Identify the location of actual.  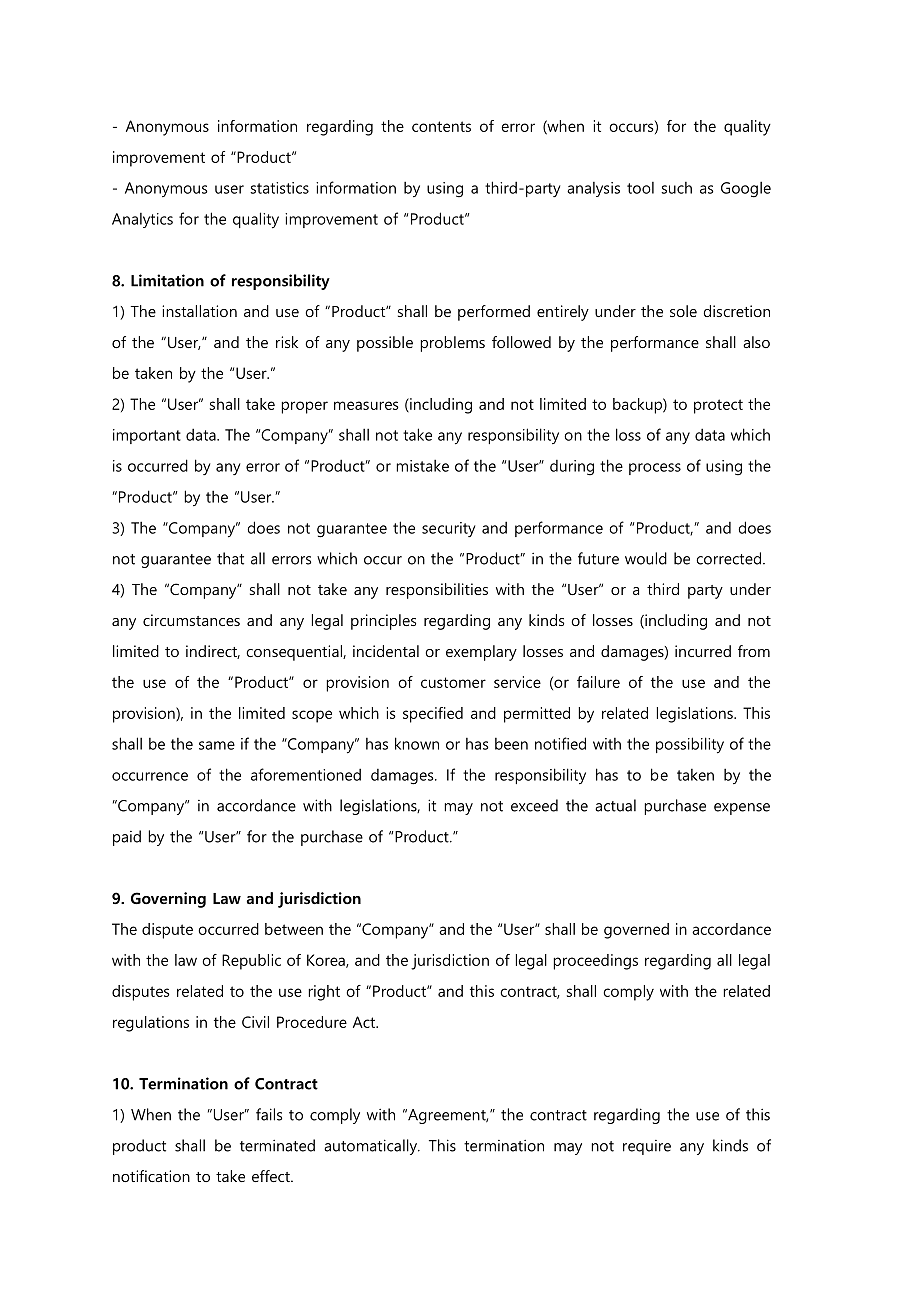
(615, 805).
